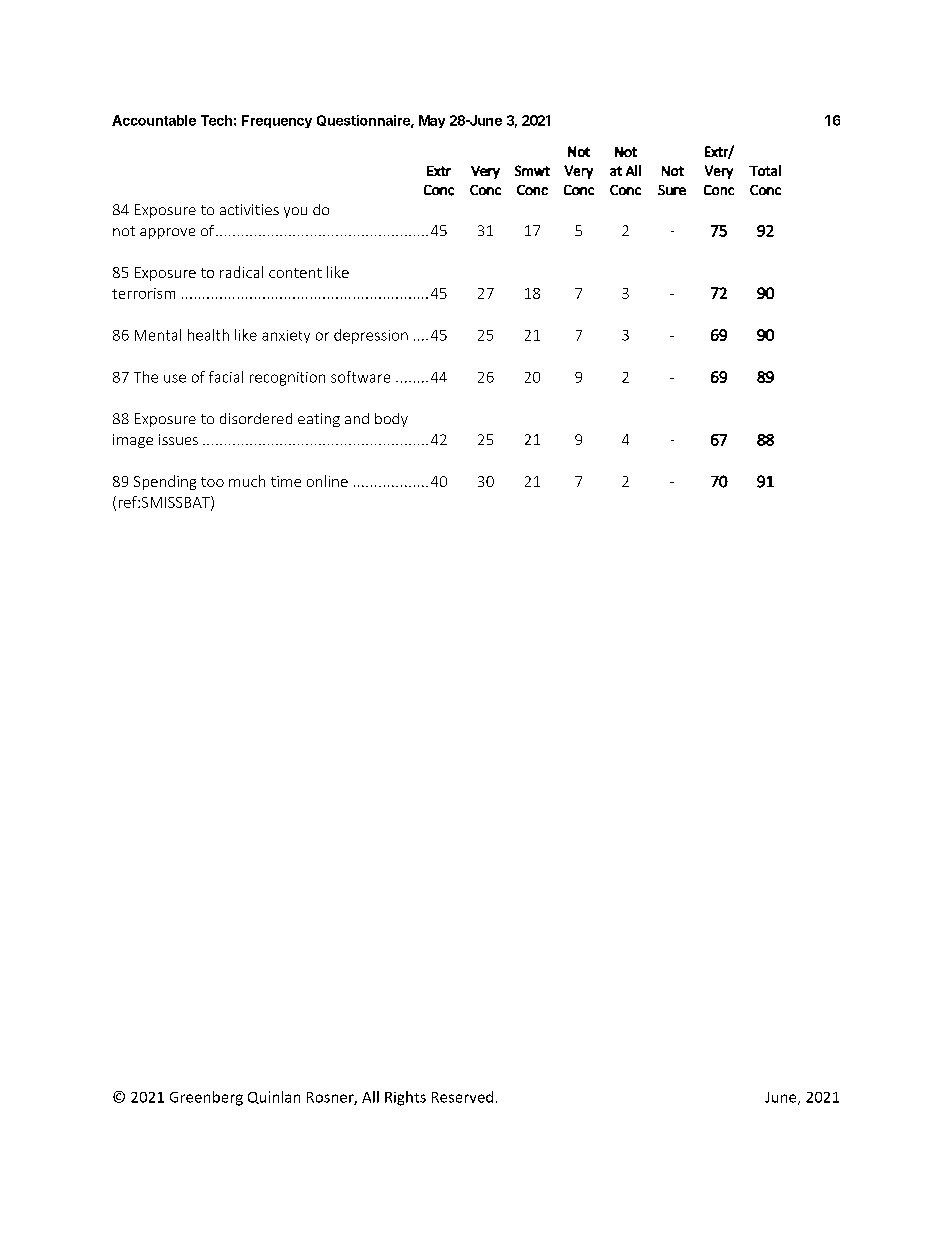 The height and width of the screenshot is (1233, 952). I want to click on Tech, so click(216, 120).
